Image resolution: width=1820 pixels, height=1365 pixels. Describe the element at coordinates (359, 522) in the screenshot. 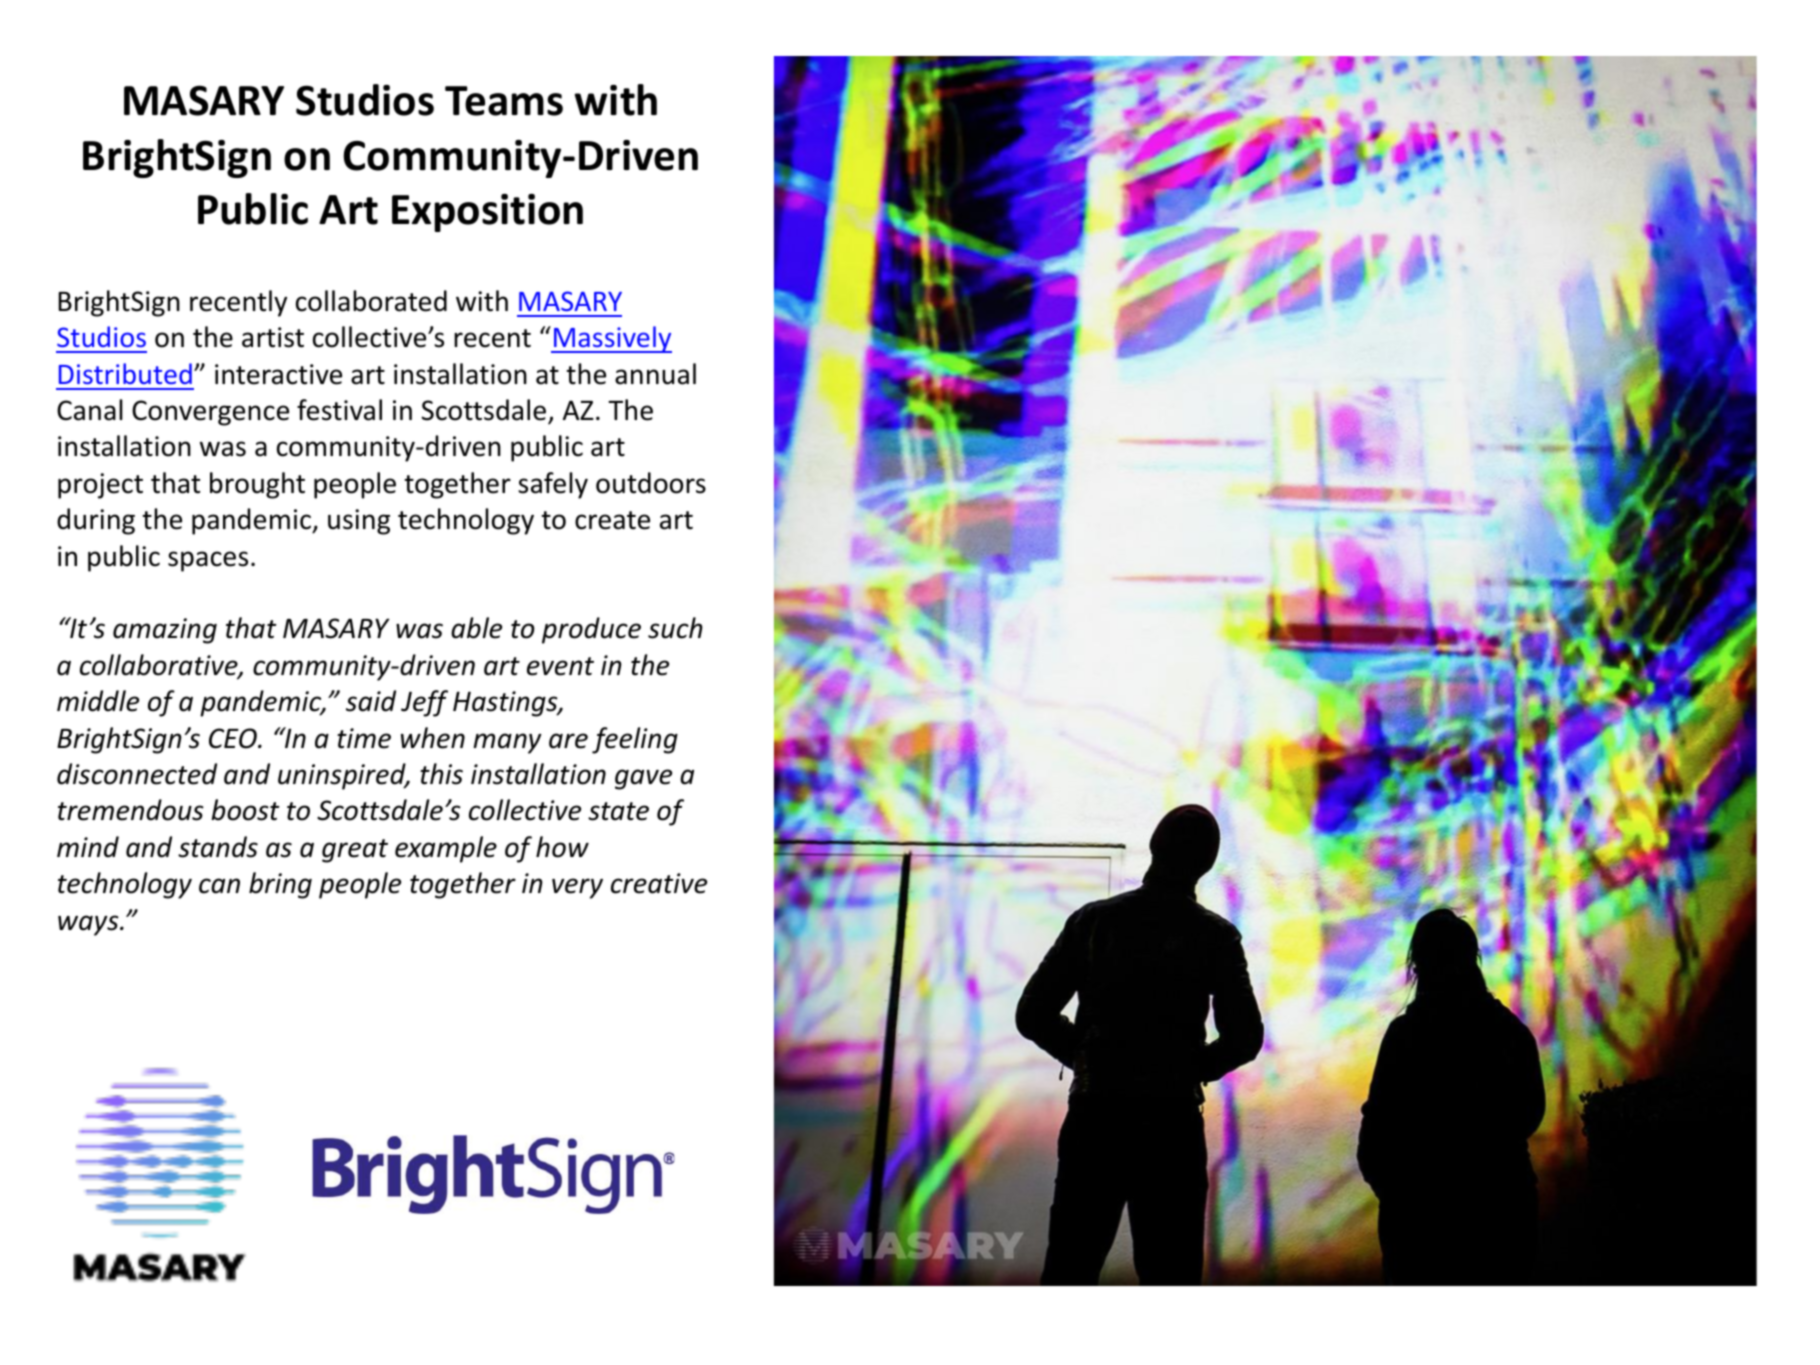

I see `using` at that location.
